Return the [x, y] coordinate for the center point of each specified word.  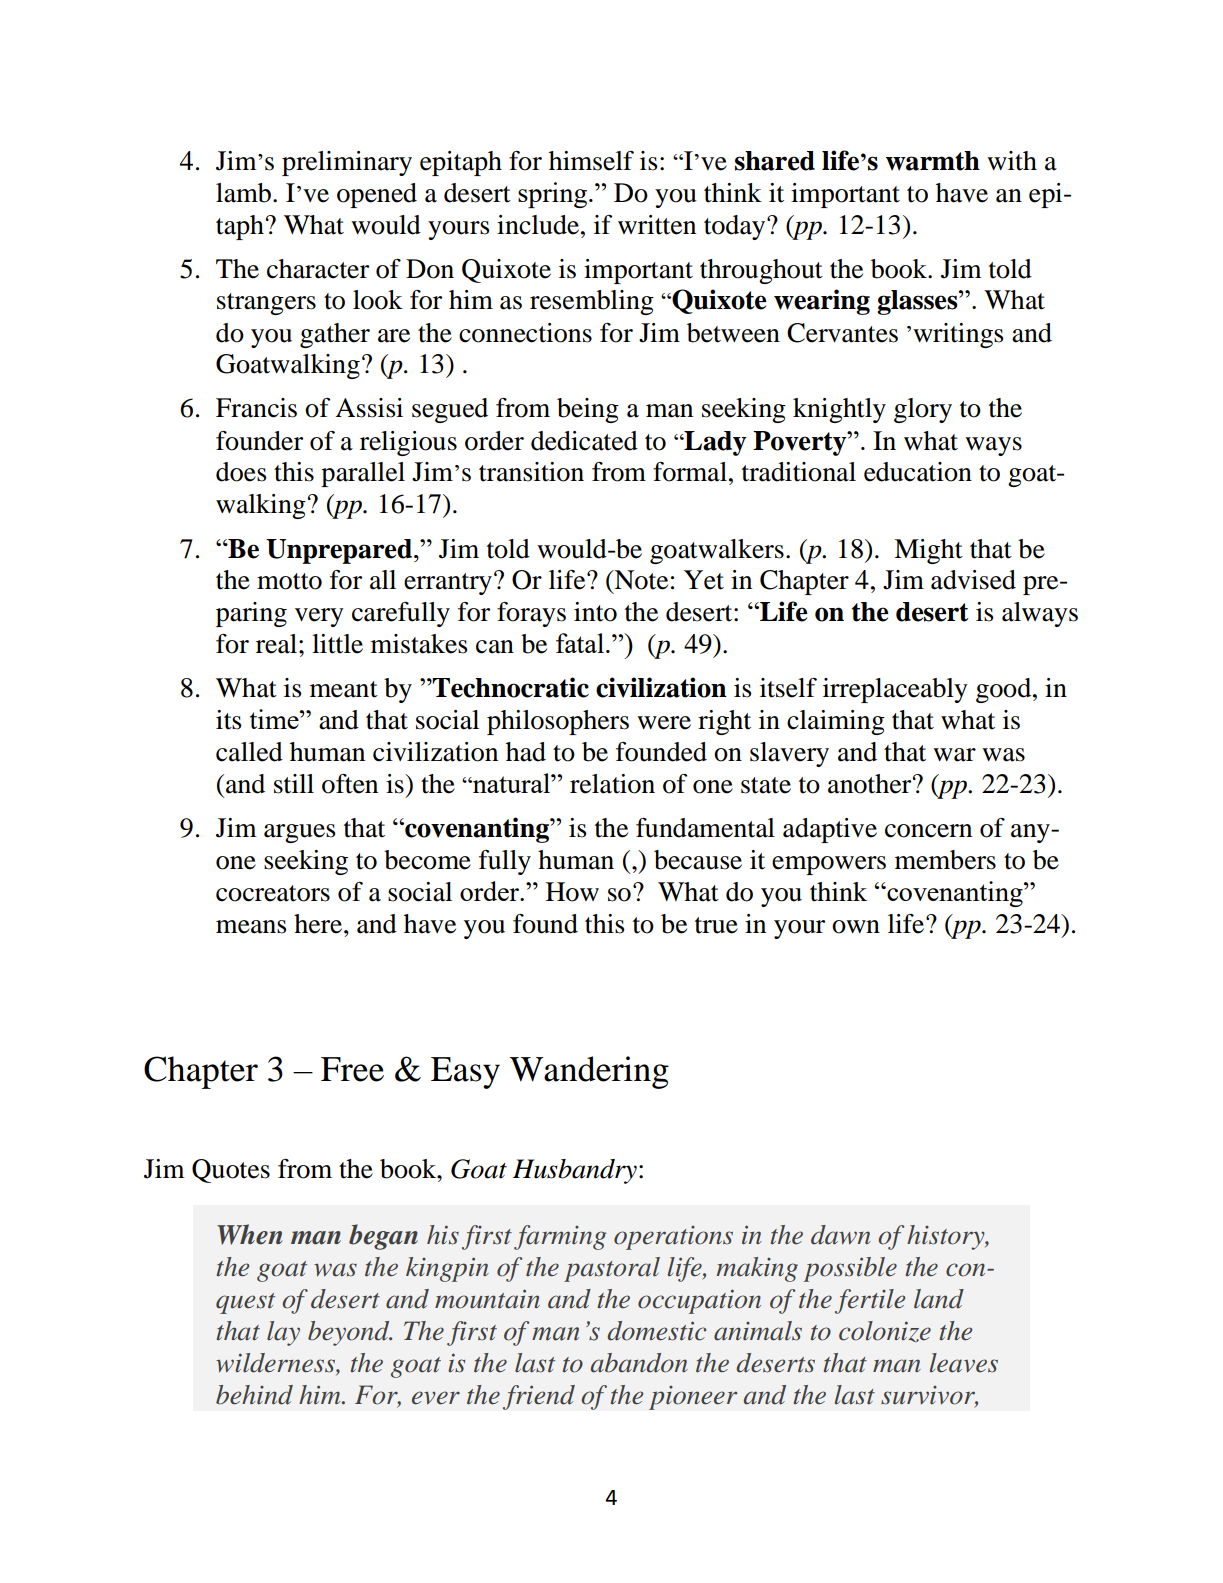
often [350, 784]
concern [928, 831]
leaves [964, 1363]
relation [612, 784]
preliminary [347, 163]
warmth [933, 161]
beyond [350, 1333]
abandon [639, 1363]
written [657, 225]
